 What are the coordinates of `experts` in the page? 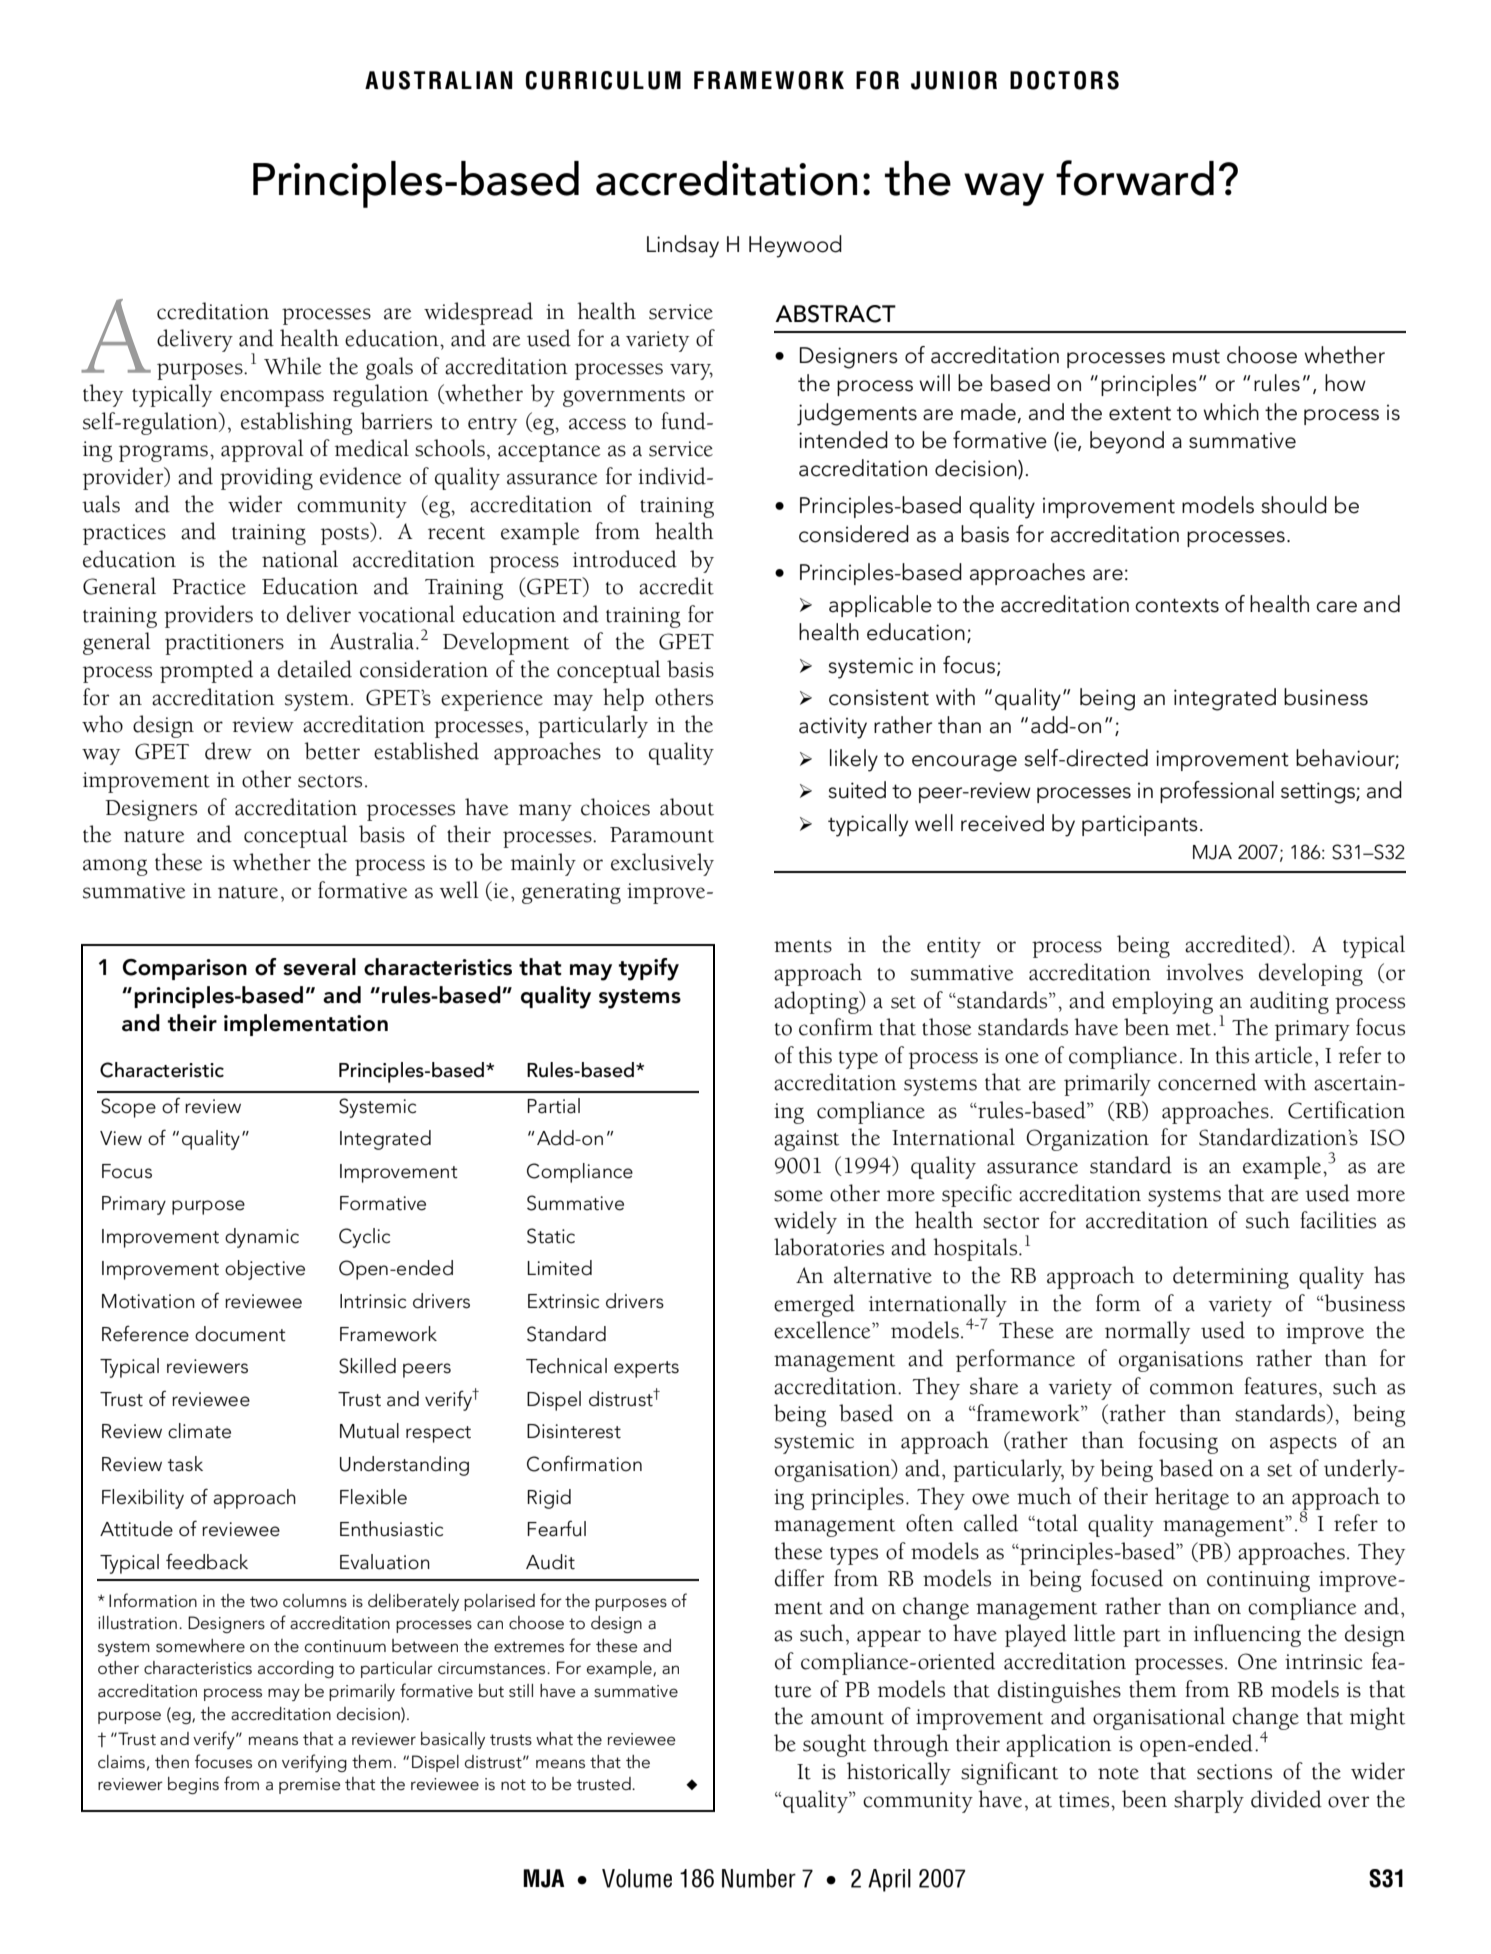 It's located at (646, 1369).
